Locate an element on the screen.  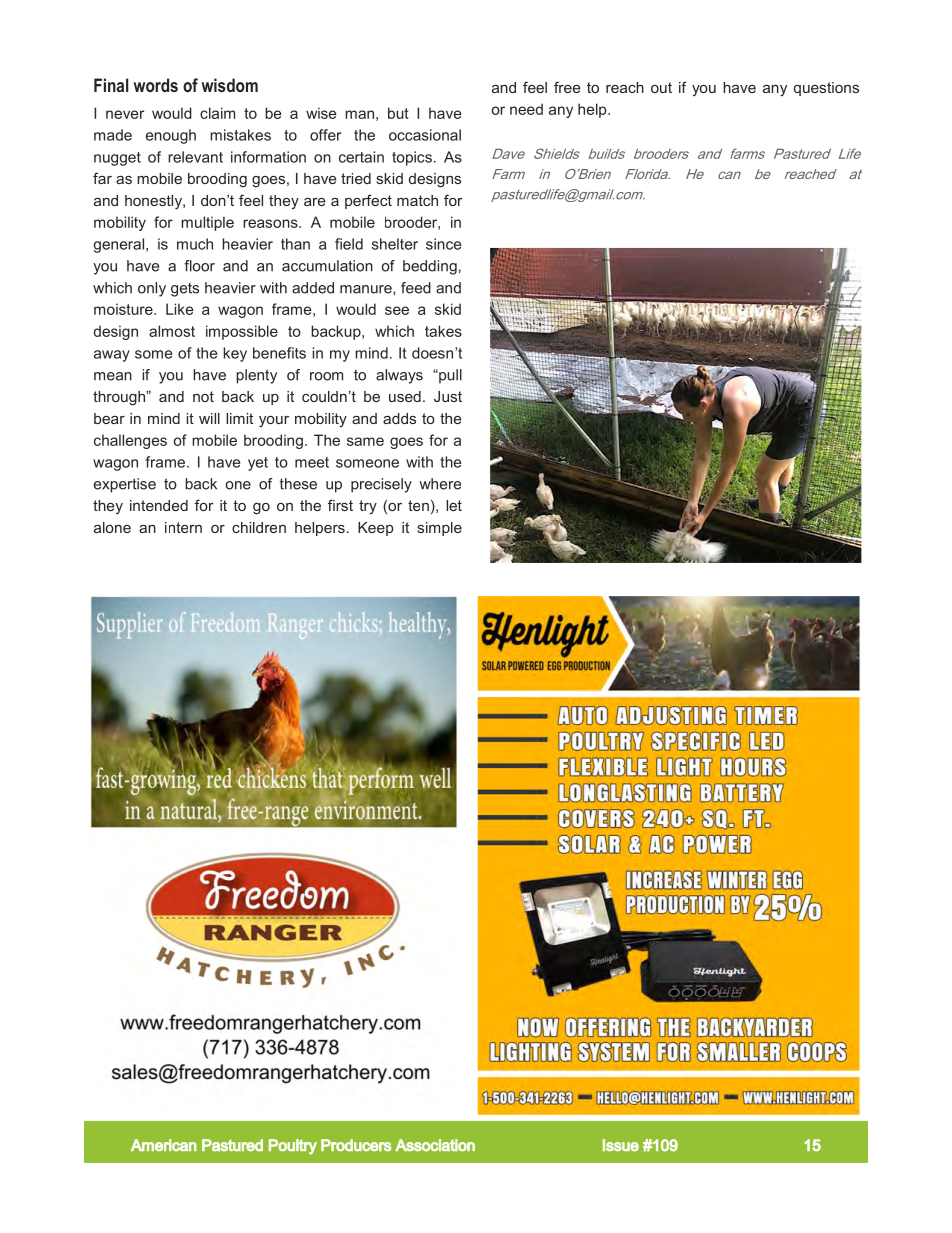
claim is located at coordinates (217, 113).
